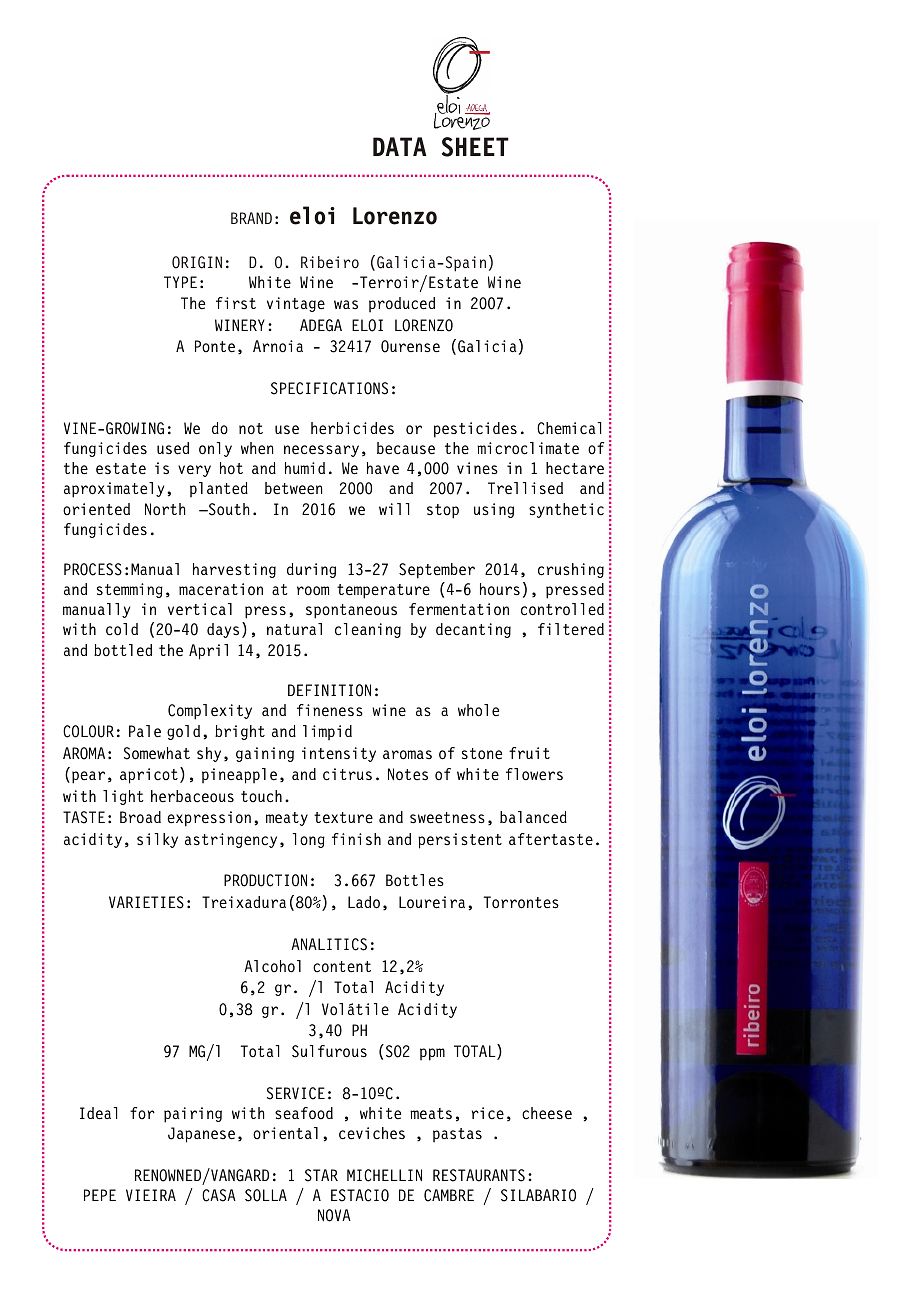  I want to click on DATA, so click(400, 146).
